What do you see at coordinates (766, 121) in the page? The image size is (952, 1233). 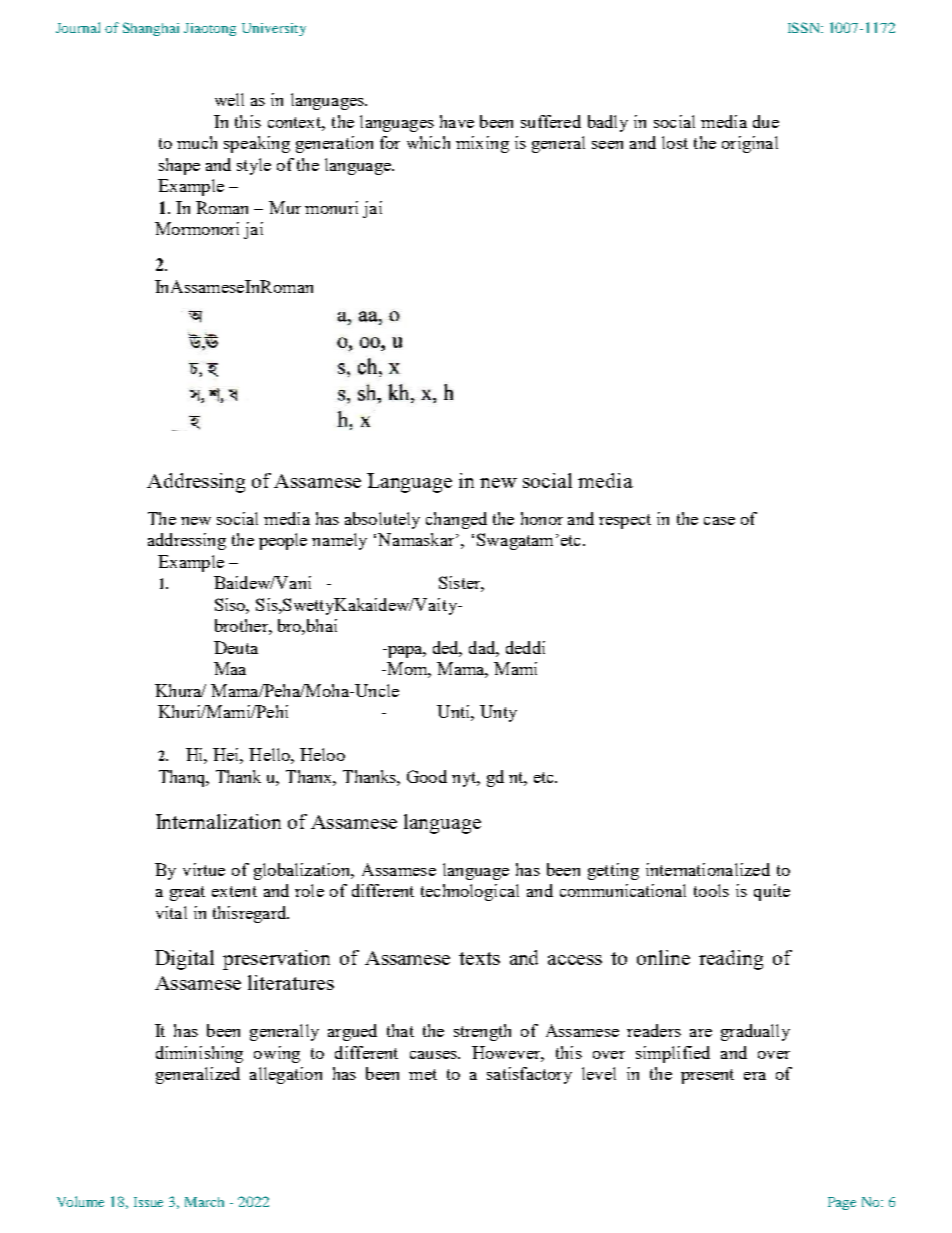 I see `due` at bounding box center [766, 121].
